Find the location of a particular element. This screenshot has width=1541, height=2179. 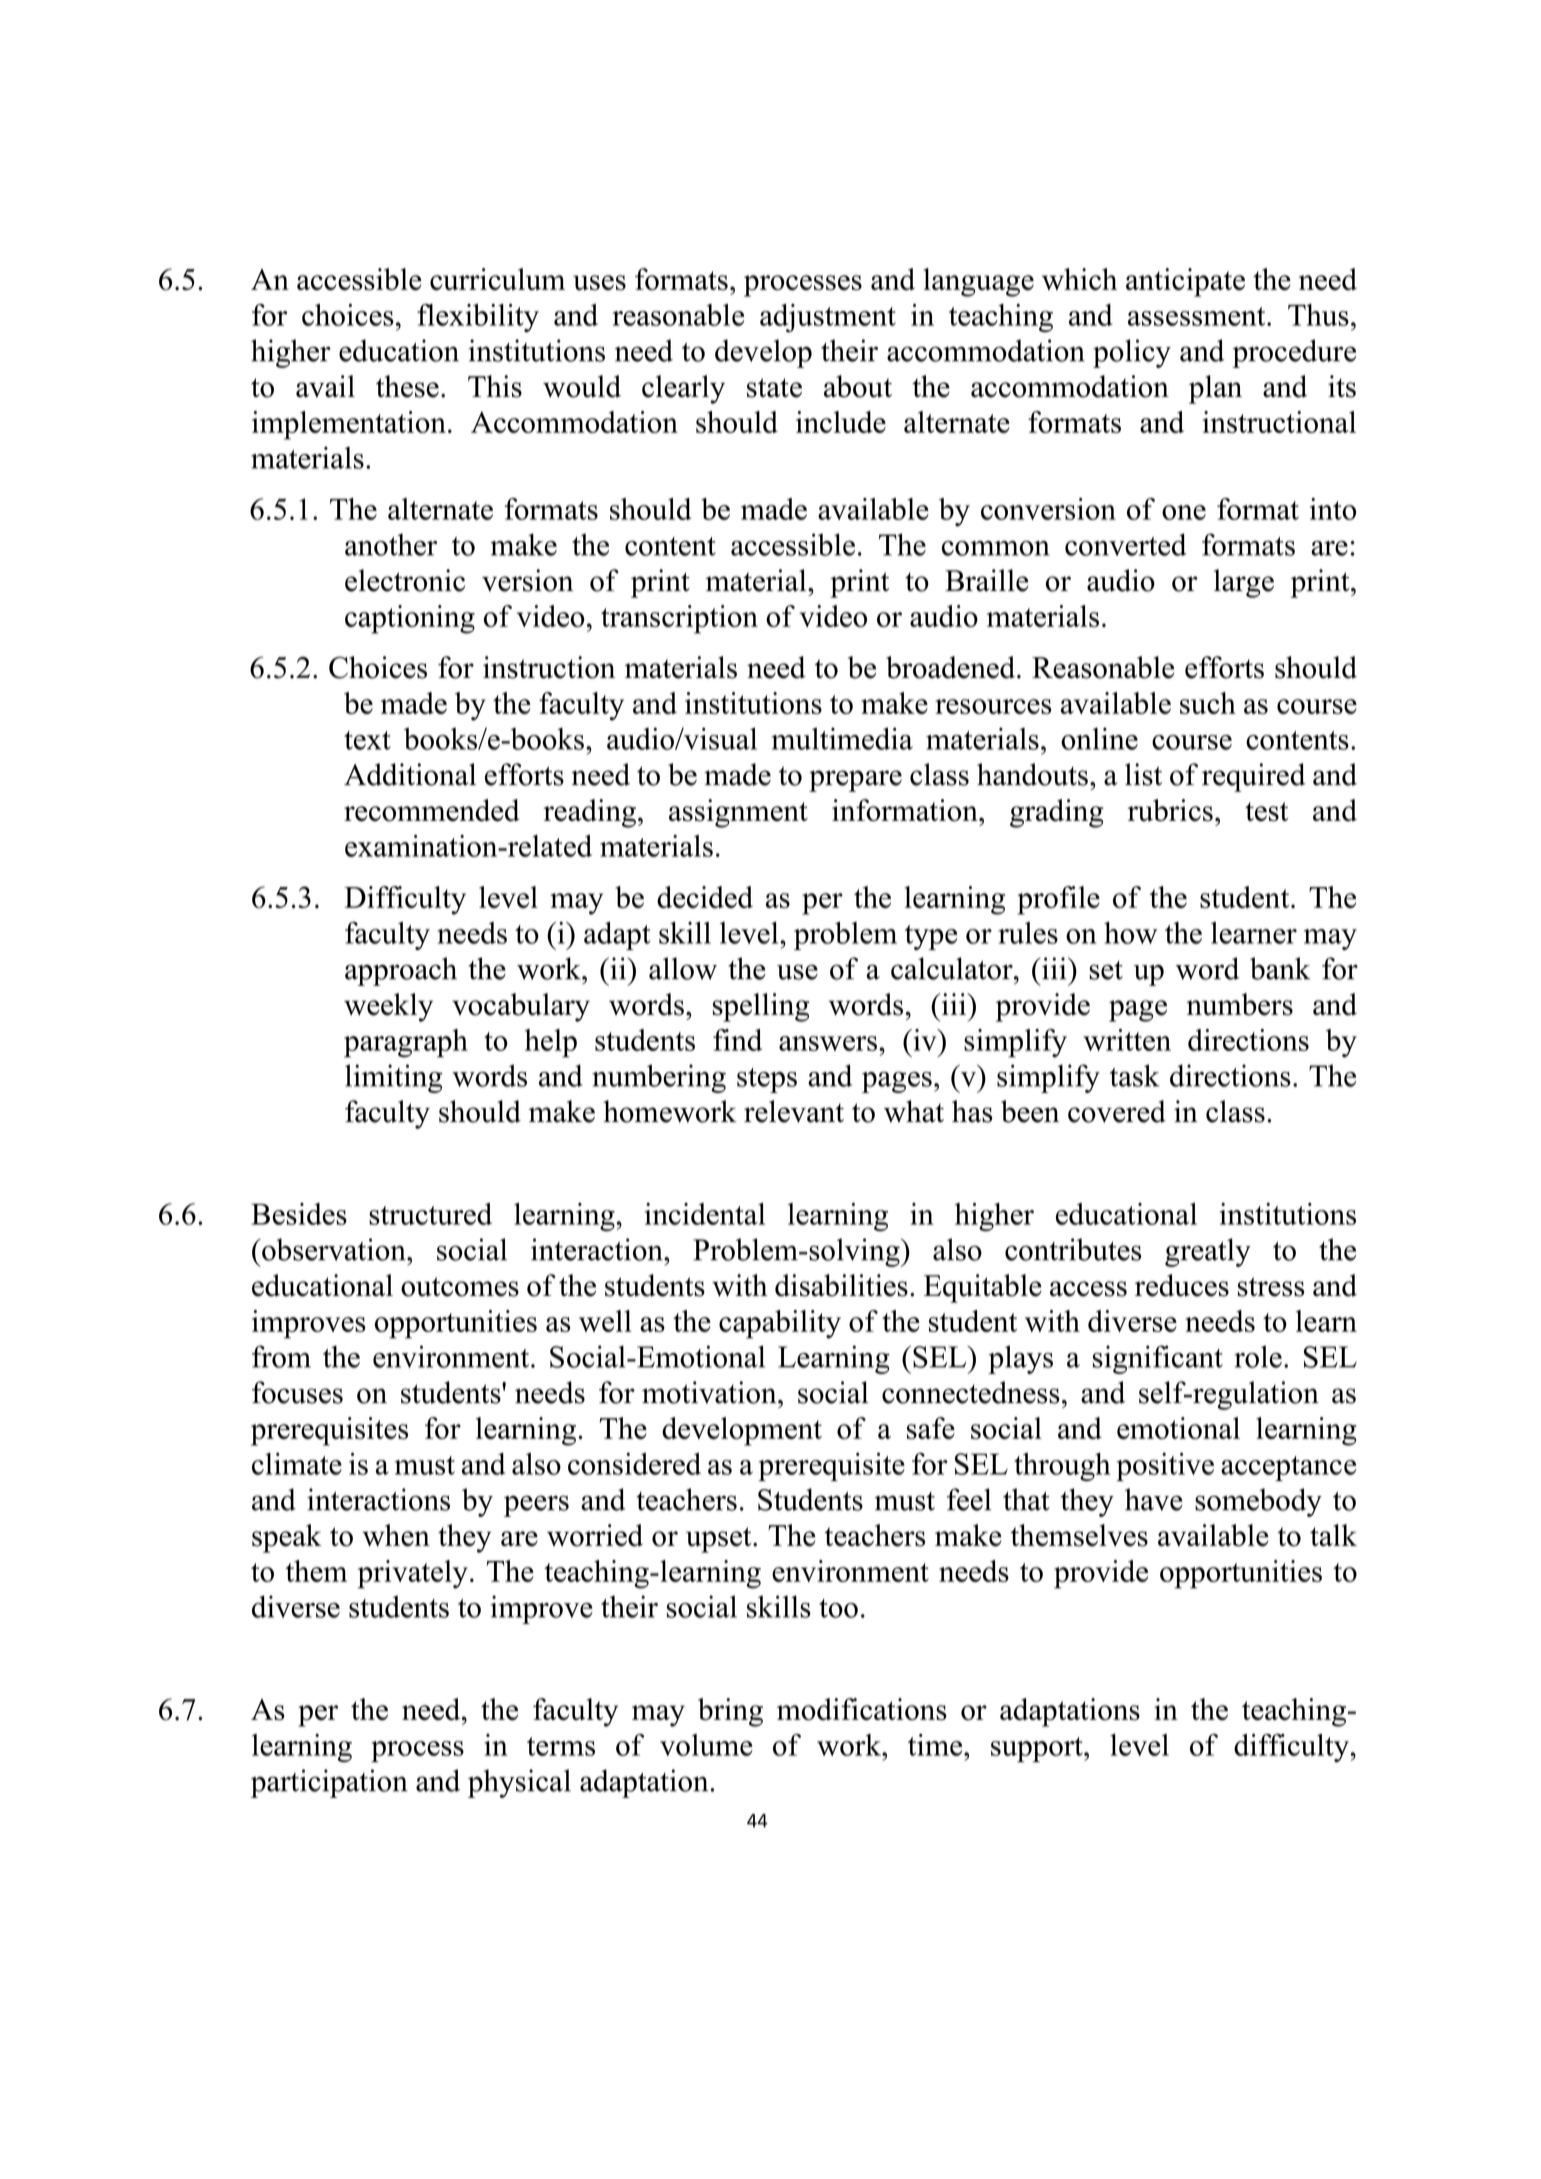

modifications is located at coordinates (862, 1709).
